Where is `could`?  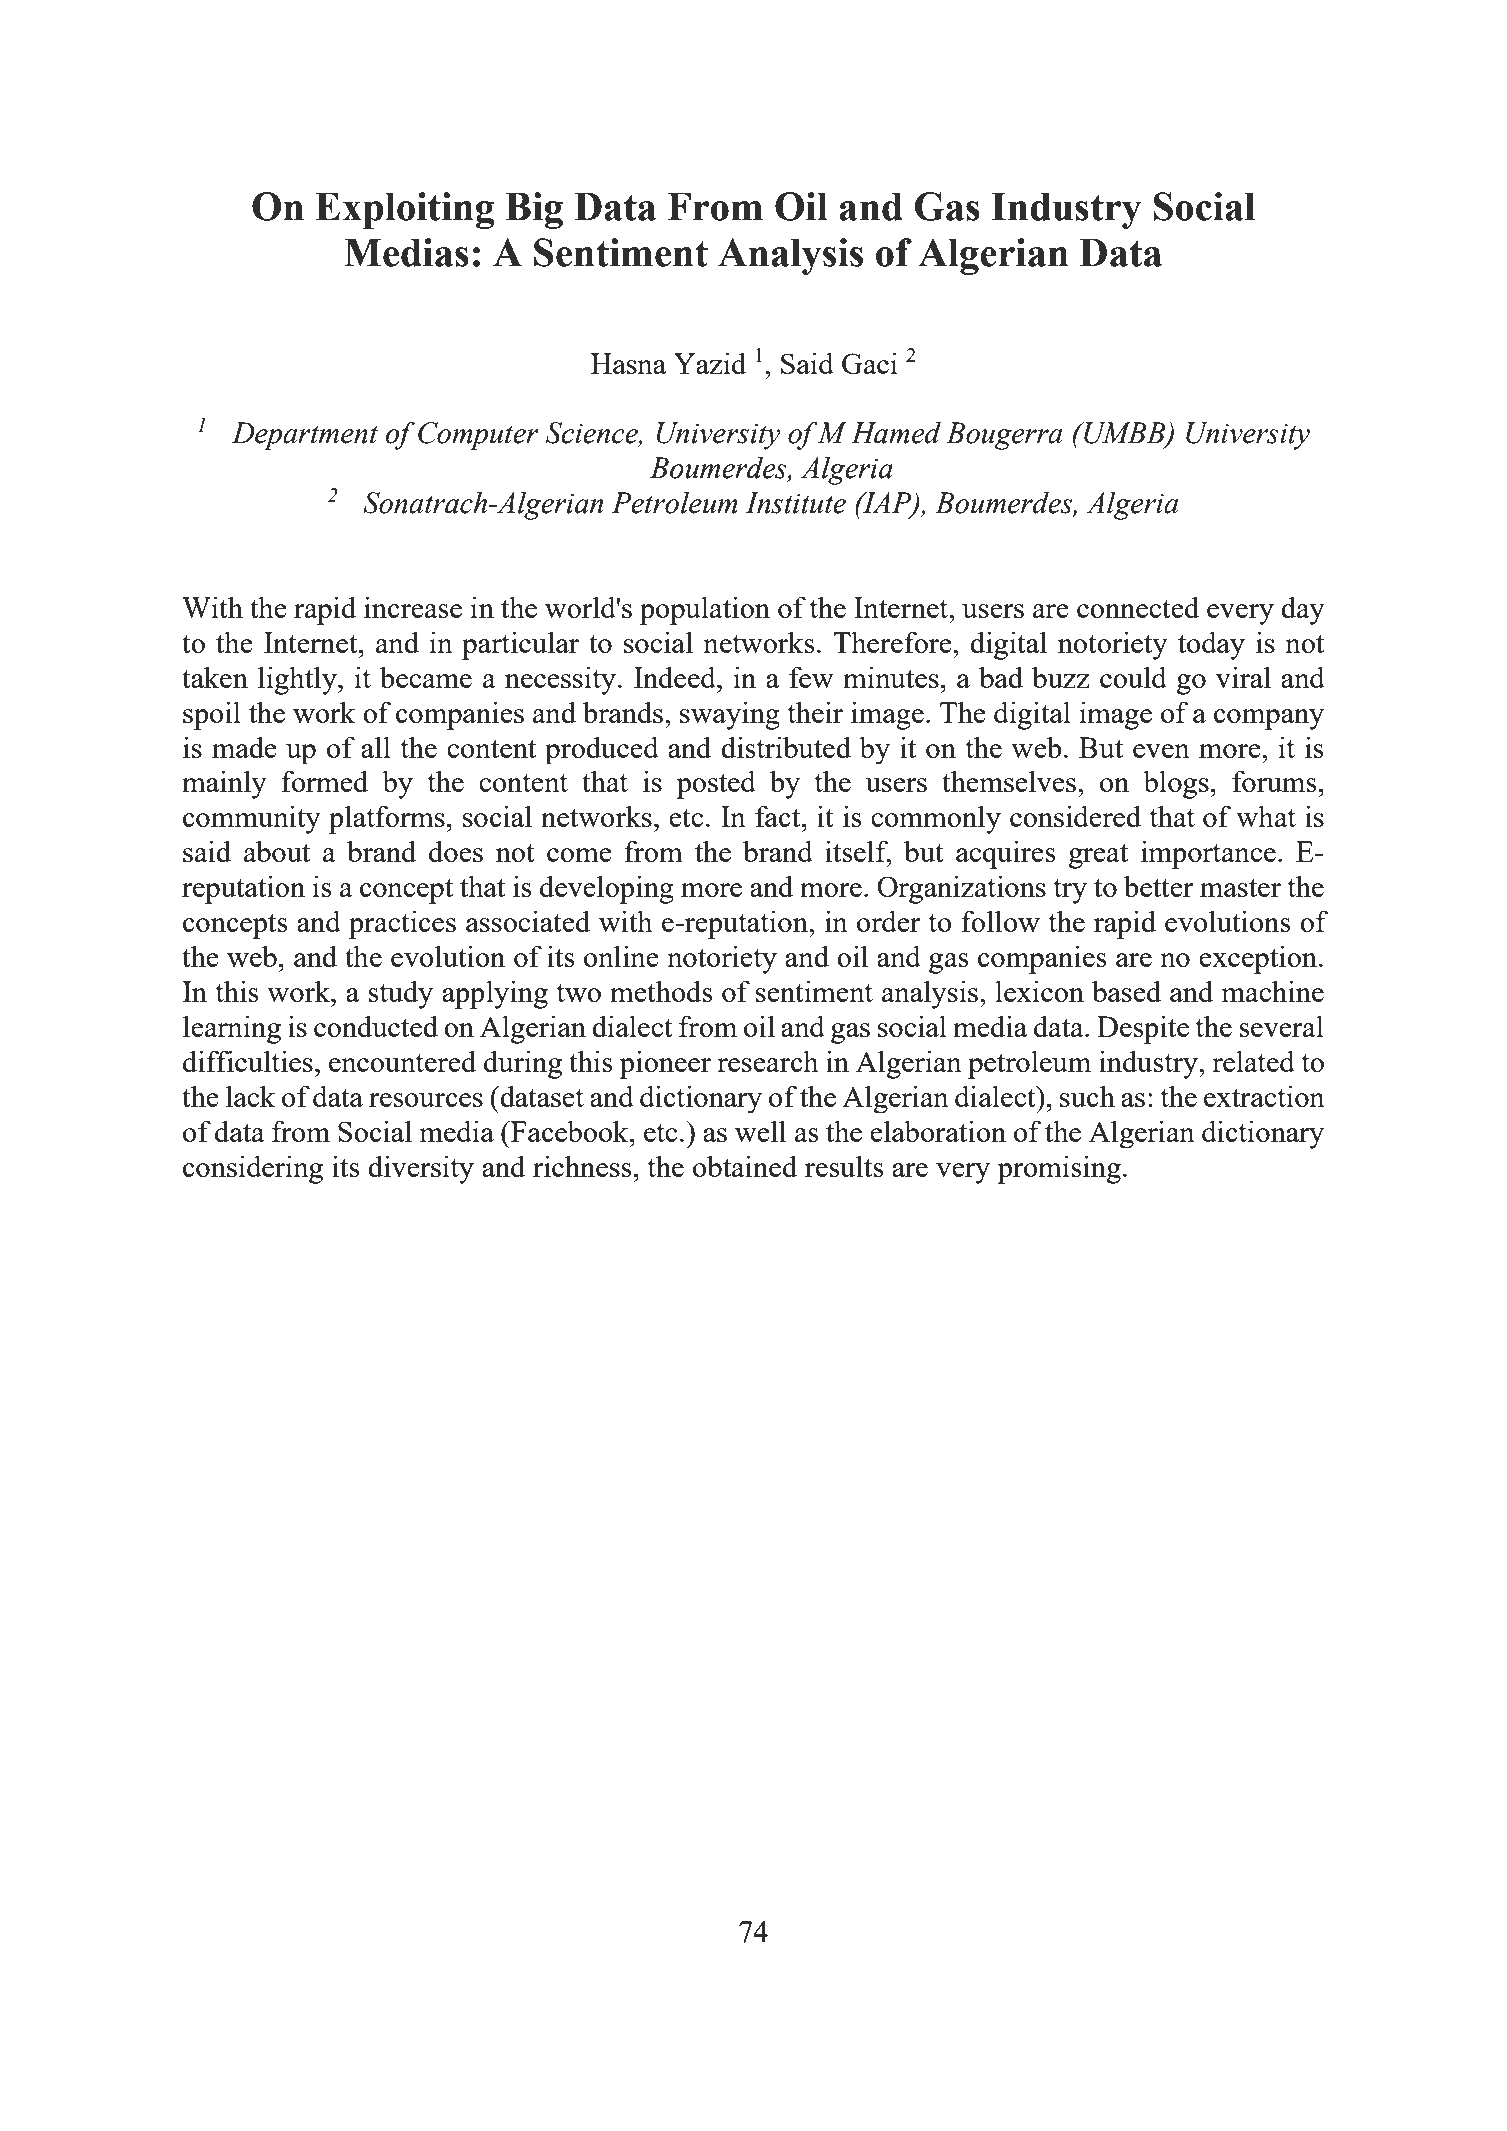 could is located at coordinates (1133, 677).
